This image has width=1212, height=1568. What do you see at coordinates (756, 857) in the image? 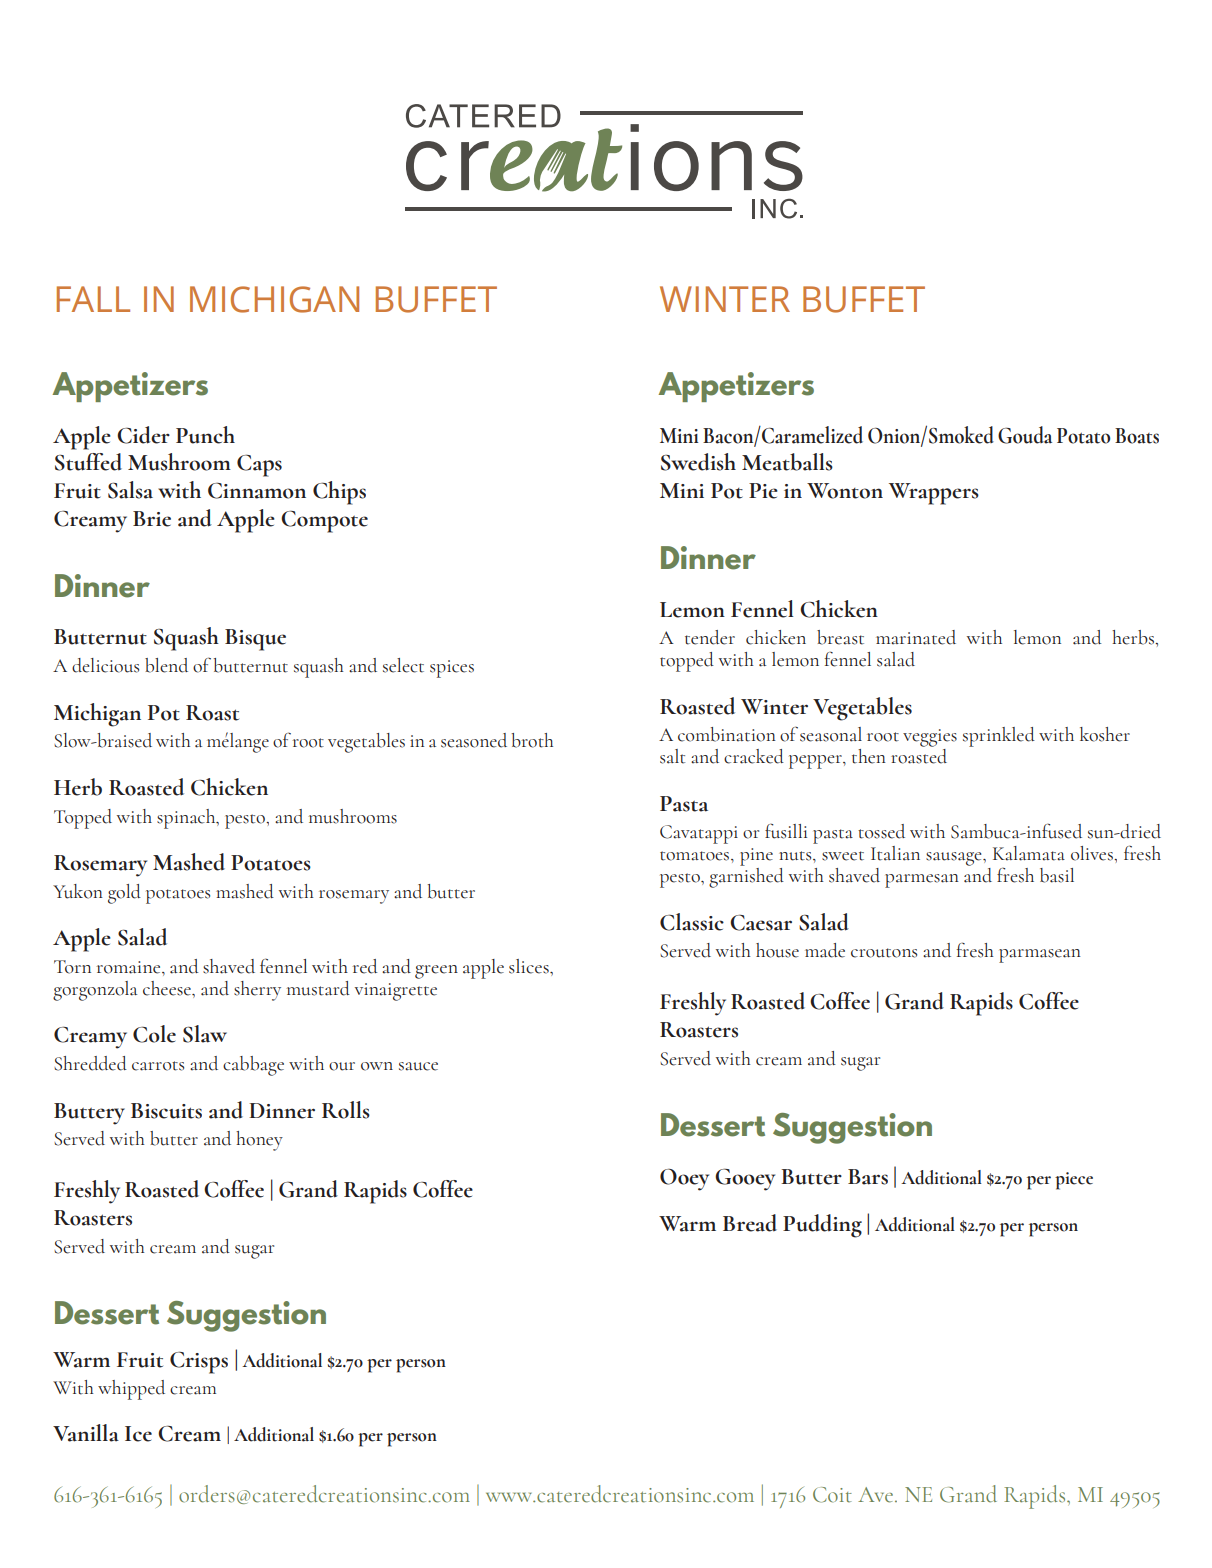
I see `pine` at bounding box center [756, 857].
